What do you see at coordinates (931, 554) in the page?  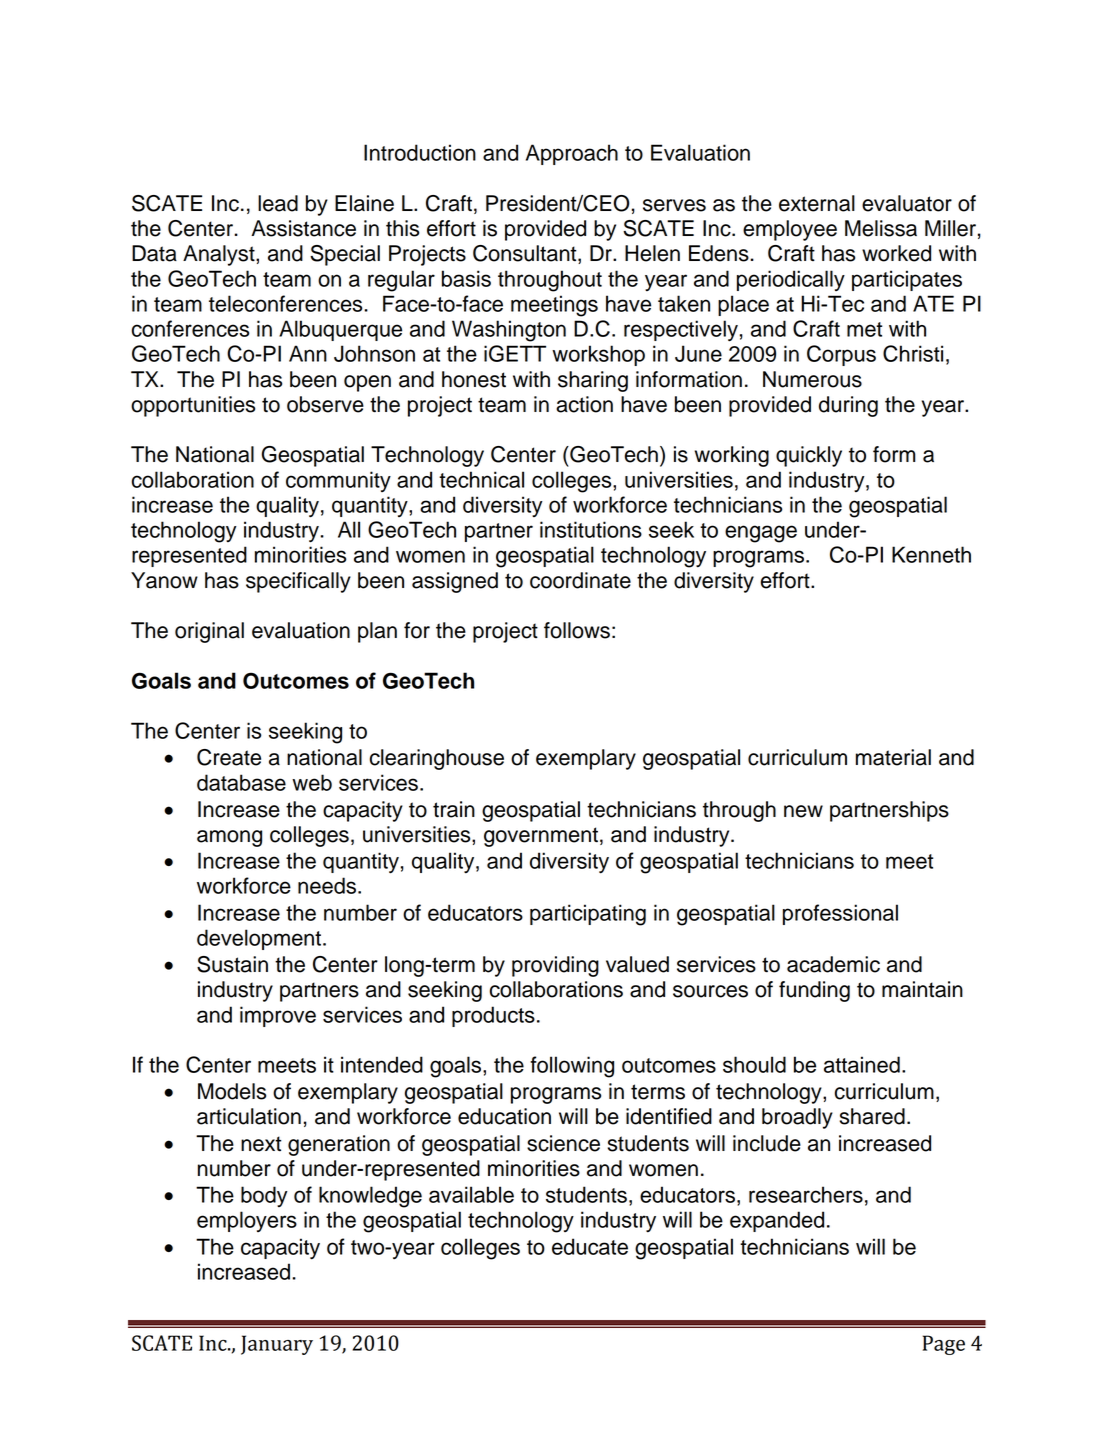 I see `Kenneth` at bounding box center [931, 554].
